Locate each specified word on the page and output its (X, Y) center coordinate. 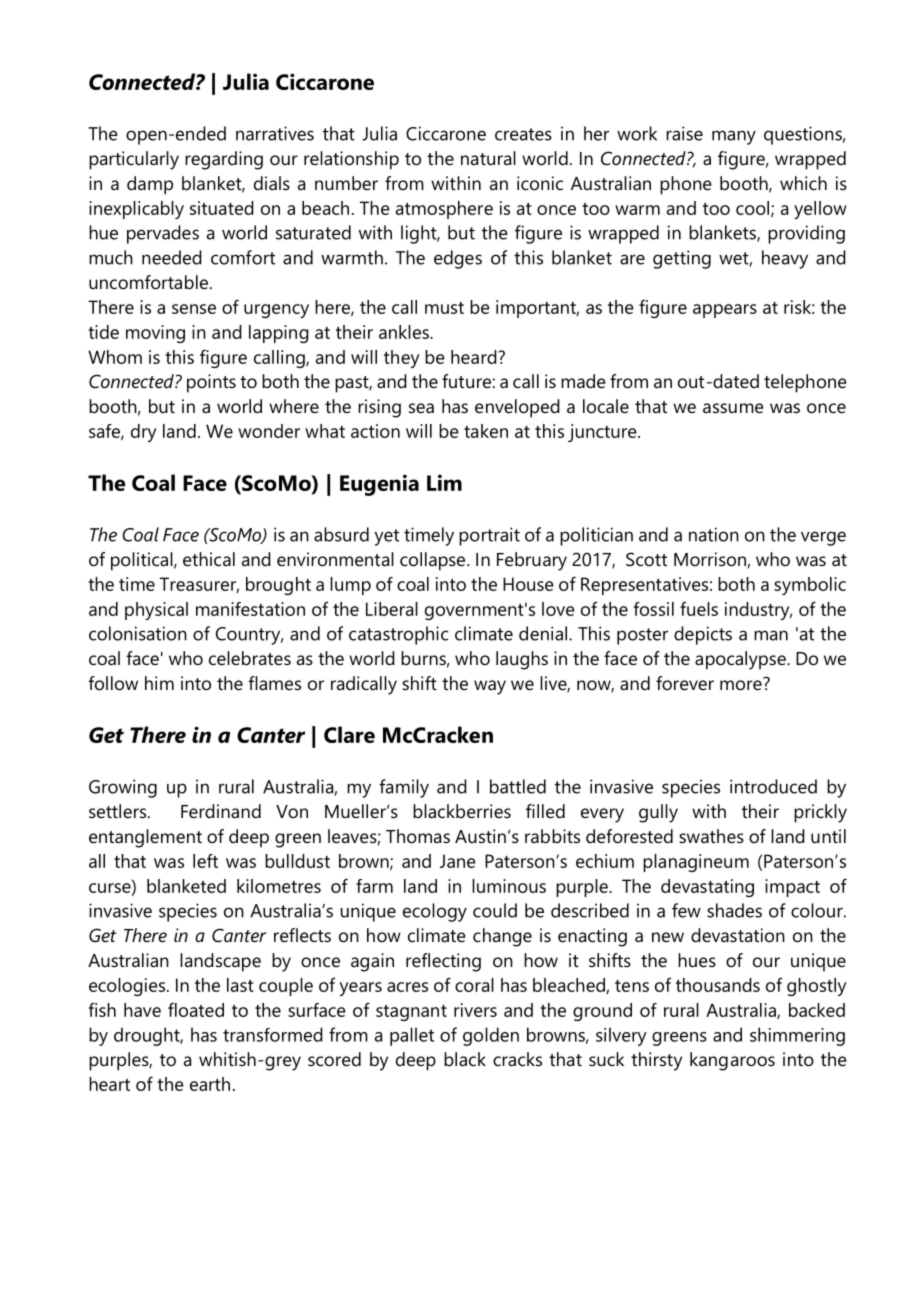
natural (488, 158)
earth (210, 1084)
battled (518, 786)
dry (143, 433)
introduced (773, 786)
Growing (123, 788)
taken (486, 431)
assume (733, 408)
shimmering (797, 1036)
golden (491, 1036)
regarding (224, 160)
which (803, 183)
